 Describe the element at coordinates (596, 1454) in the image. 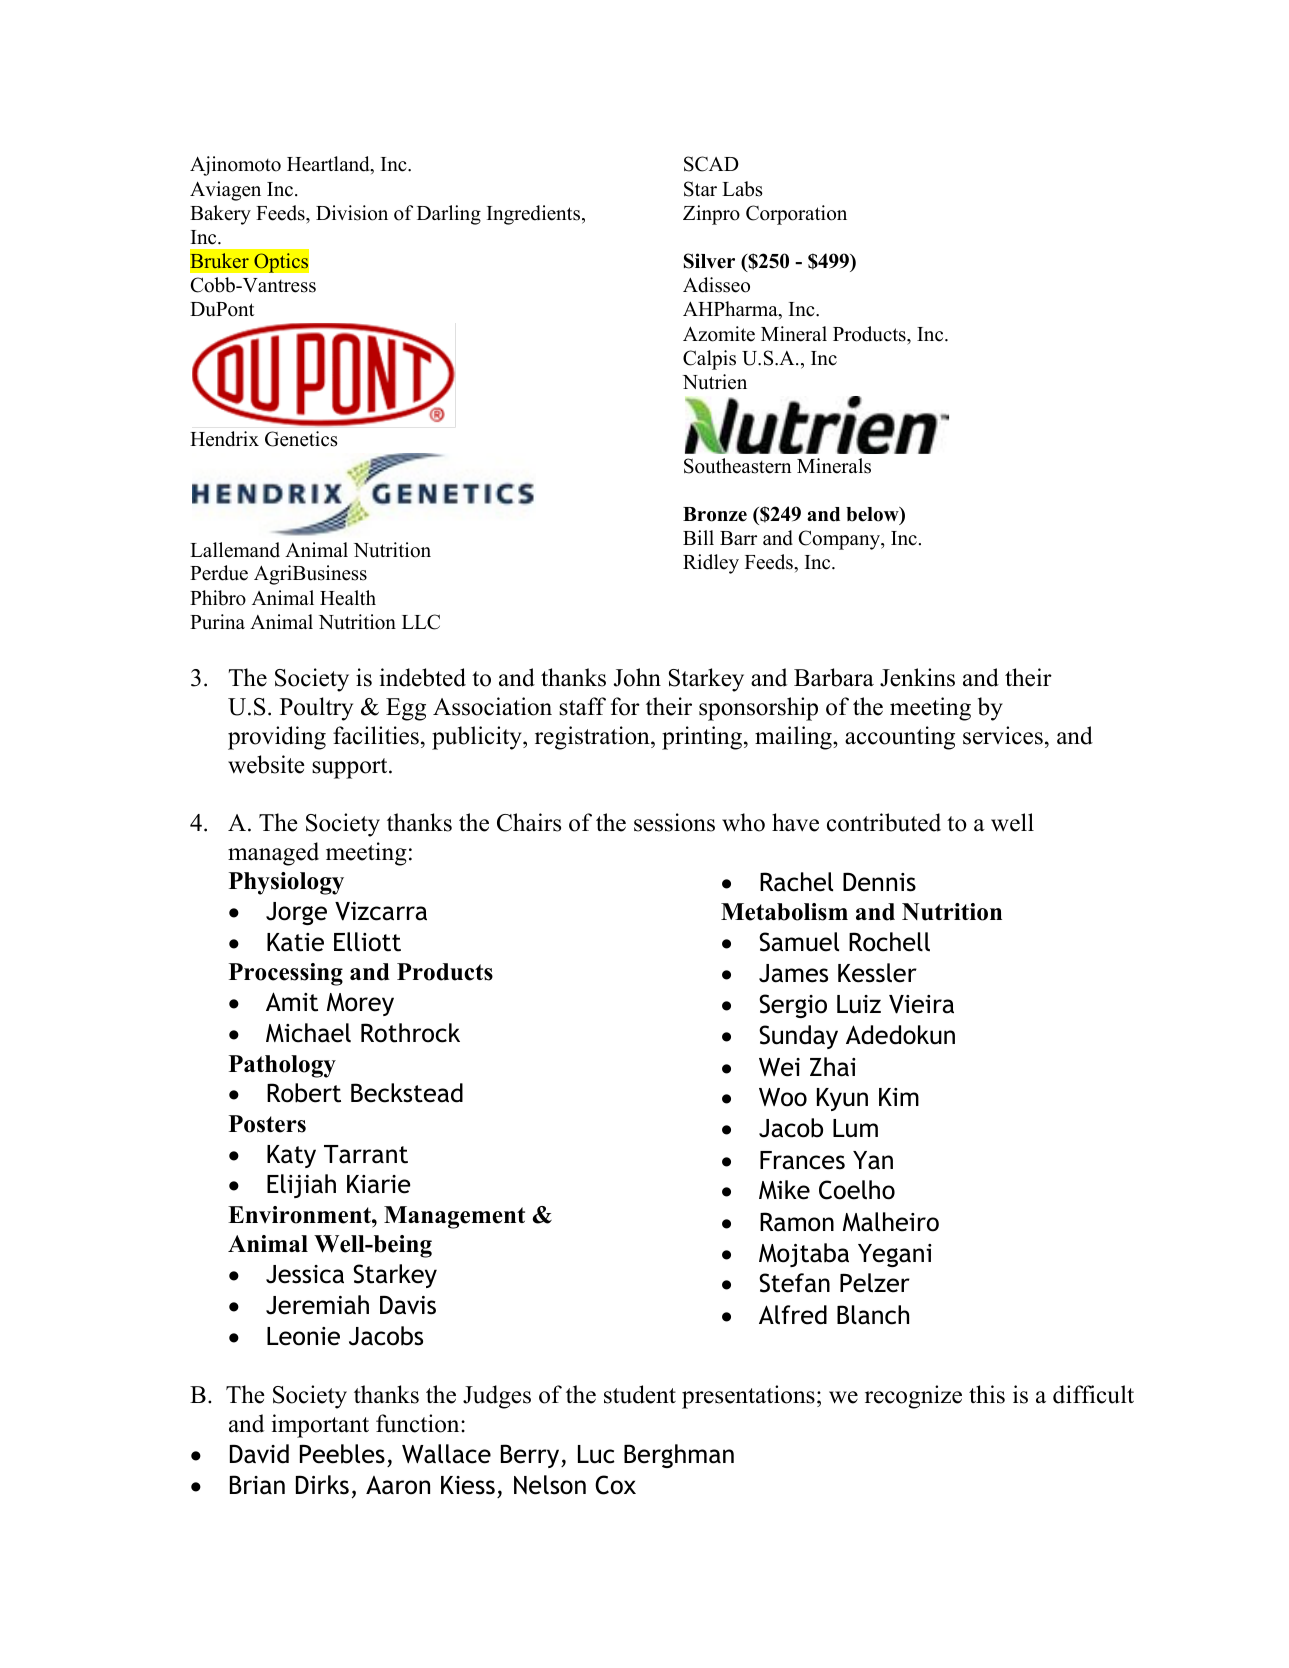

I see `Luc` at that location.
